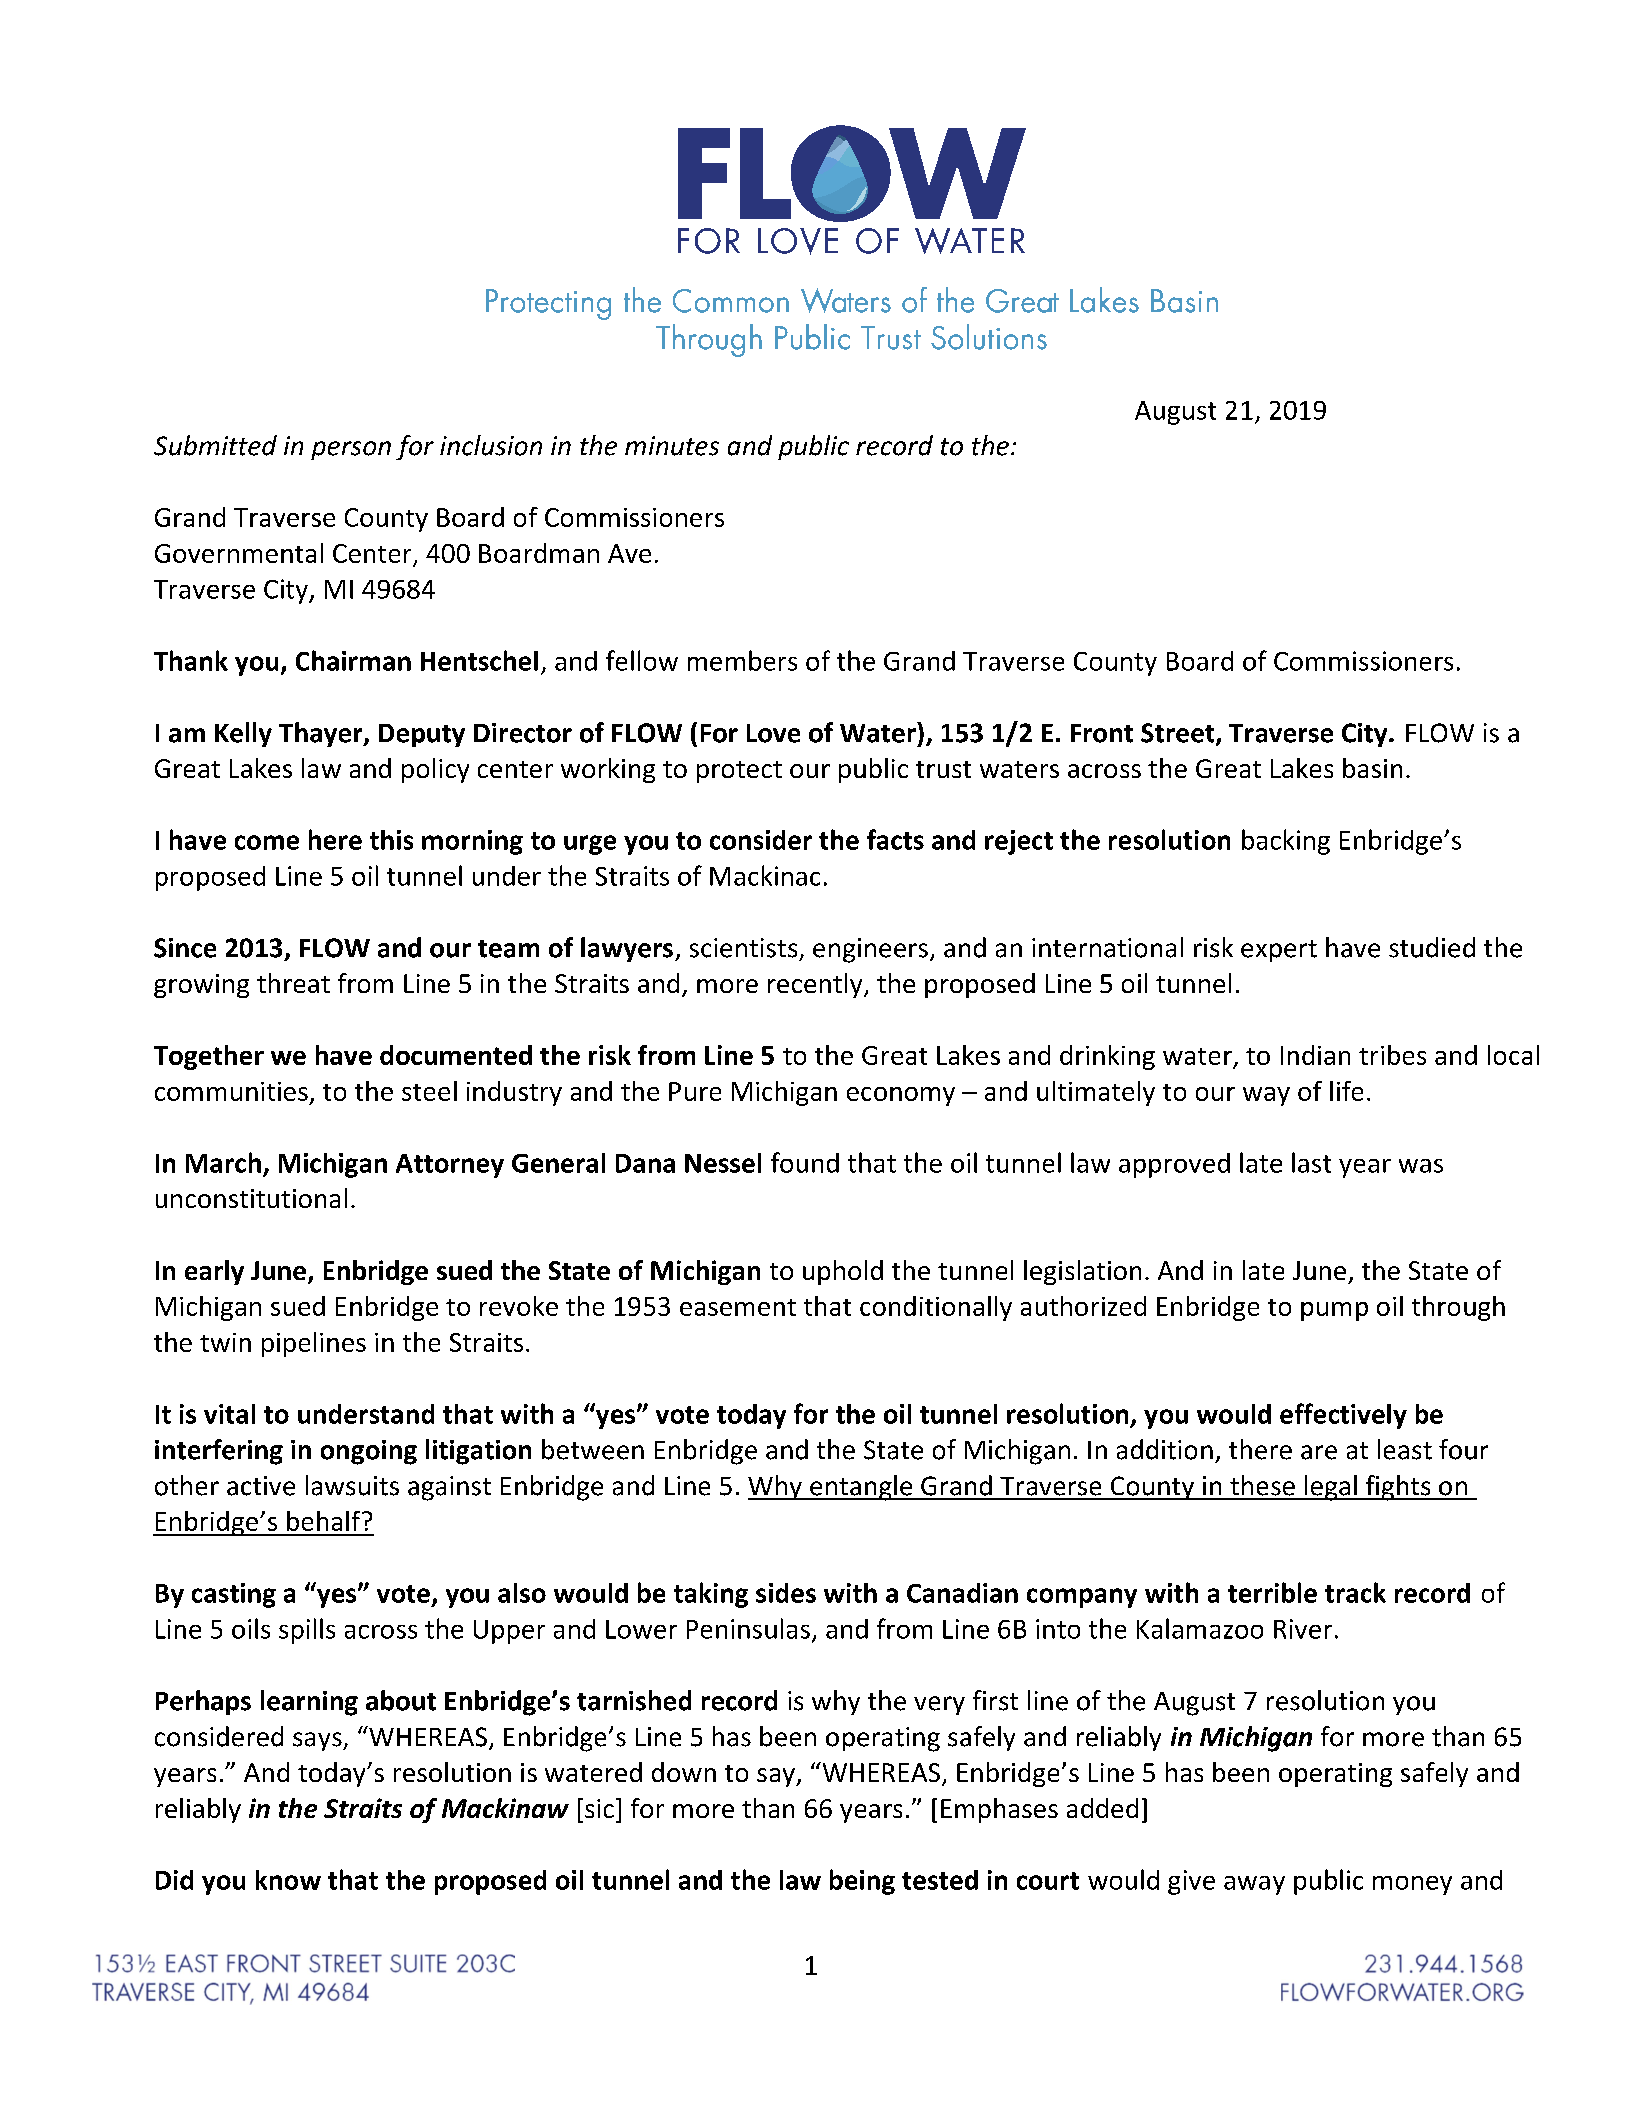 Image resolution: width=1634 pixels, height=2115 pixels. Describe the element at coordinates (861, 1488) in the screenshot. I see `entangle` at that location.
